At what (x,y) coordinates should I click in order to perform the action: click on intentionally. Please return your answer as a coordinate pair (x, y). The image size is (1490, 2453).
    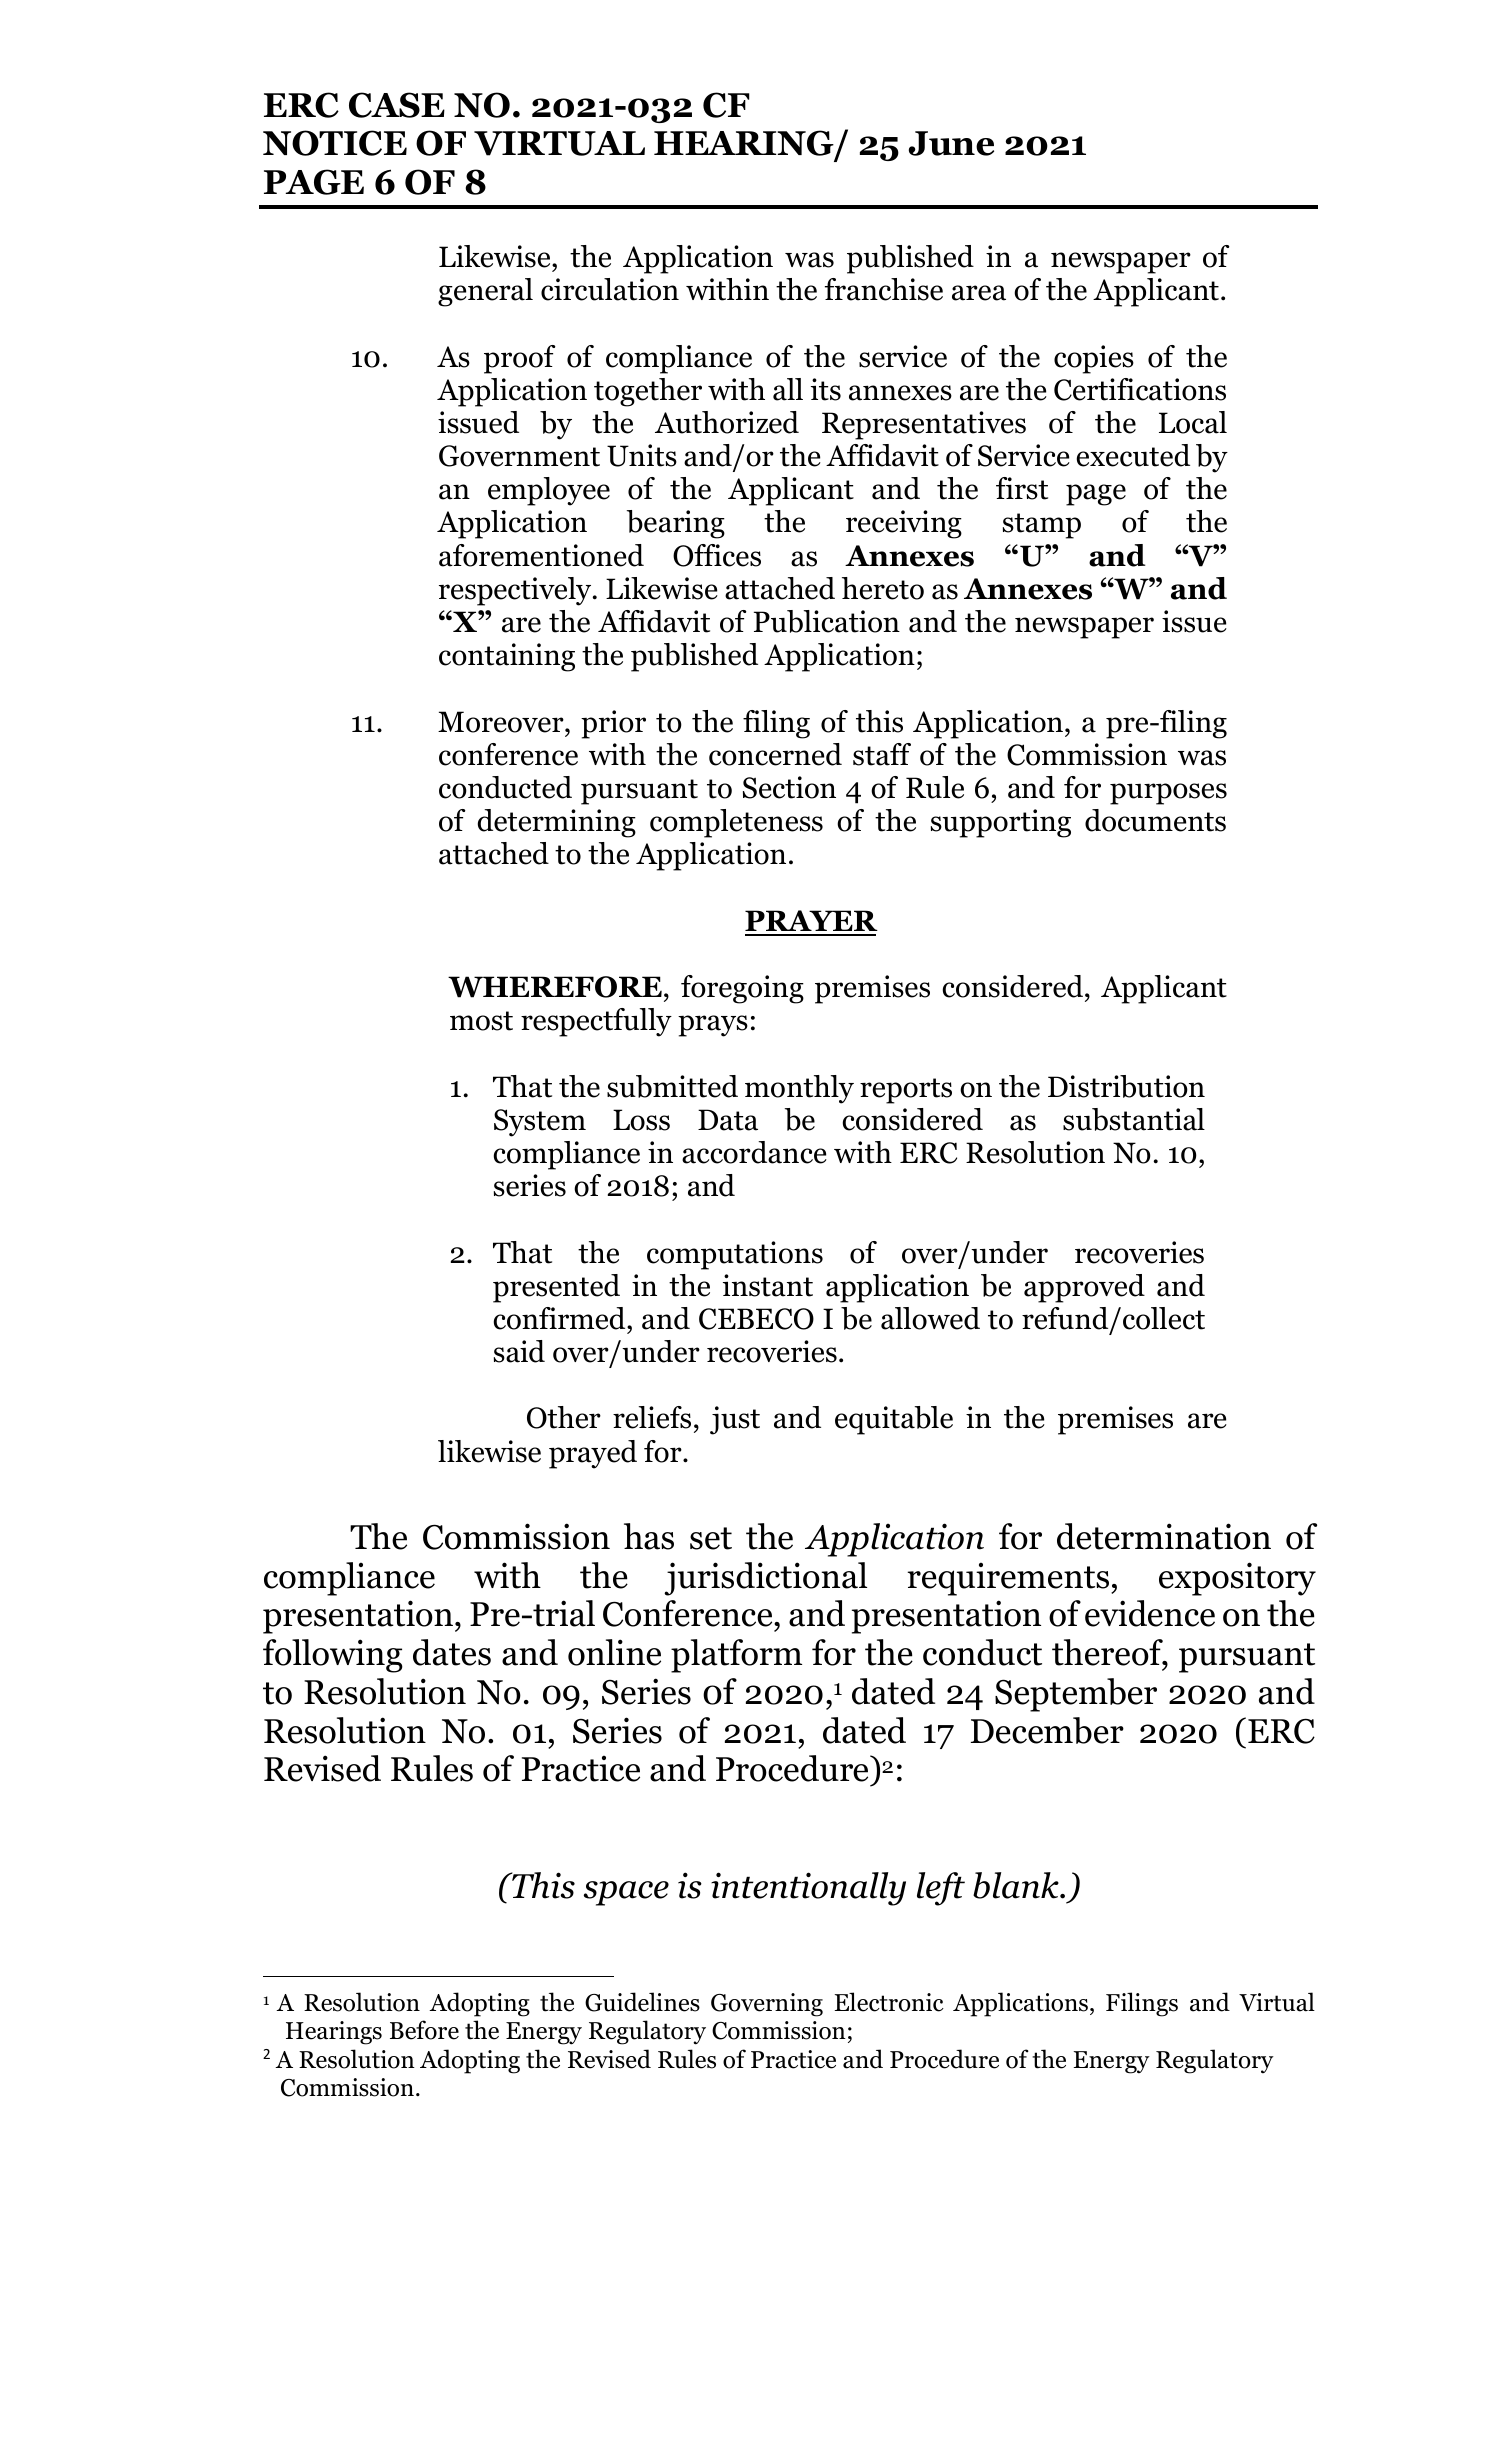
    Looking at the image, I should click on (808, 1889).
